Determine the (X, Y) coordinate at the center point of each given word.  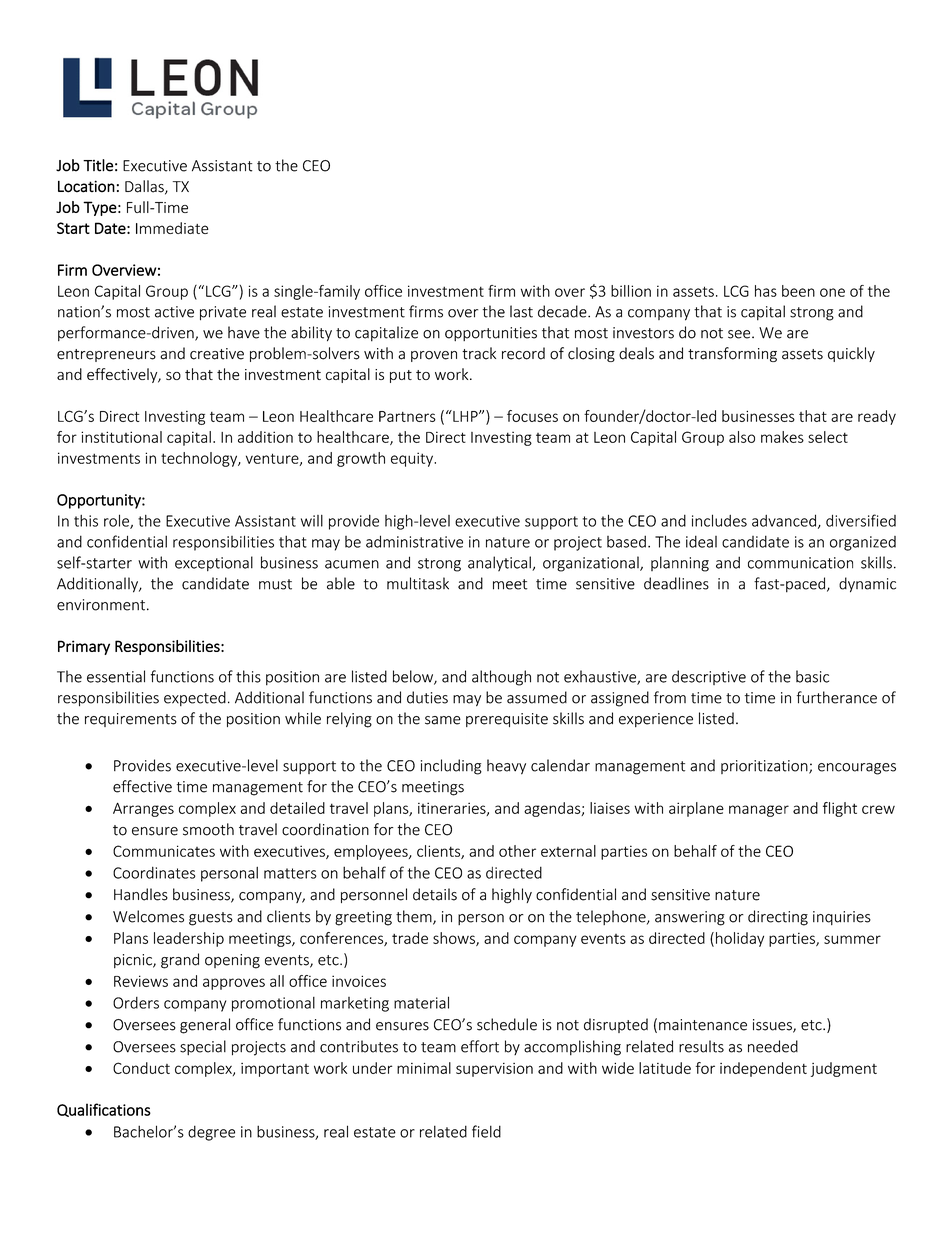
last (521, 311)
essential (116, 676)
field (486, 1131)
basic (812, 676)
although (501, 678)
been (798, 291)
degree (211, 1133)
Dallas (145, 187)
